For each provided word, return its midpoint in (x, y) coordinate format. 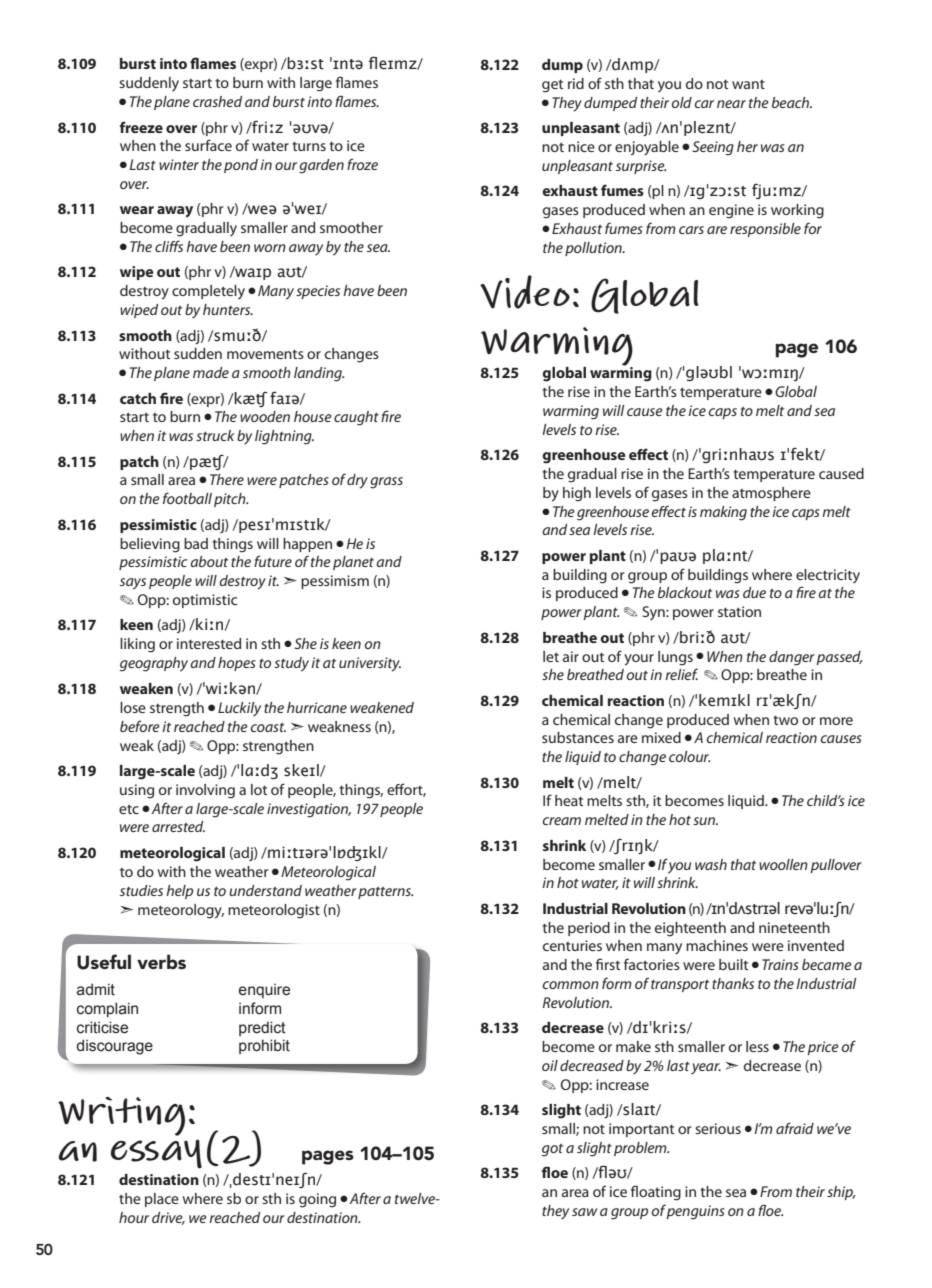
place (162, 1200)
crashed (217, 101)
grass (386, 483)
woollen (783, 864)
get (552, 86)
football (187, 498)
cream (562, 821)
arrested (178, 826)
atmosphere (771, 494)
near (731, 104)
